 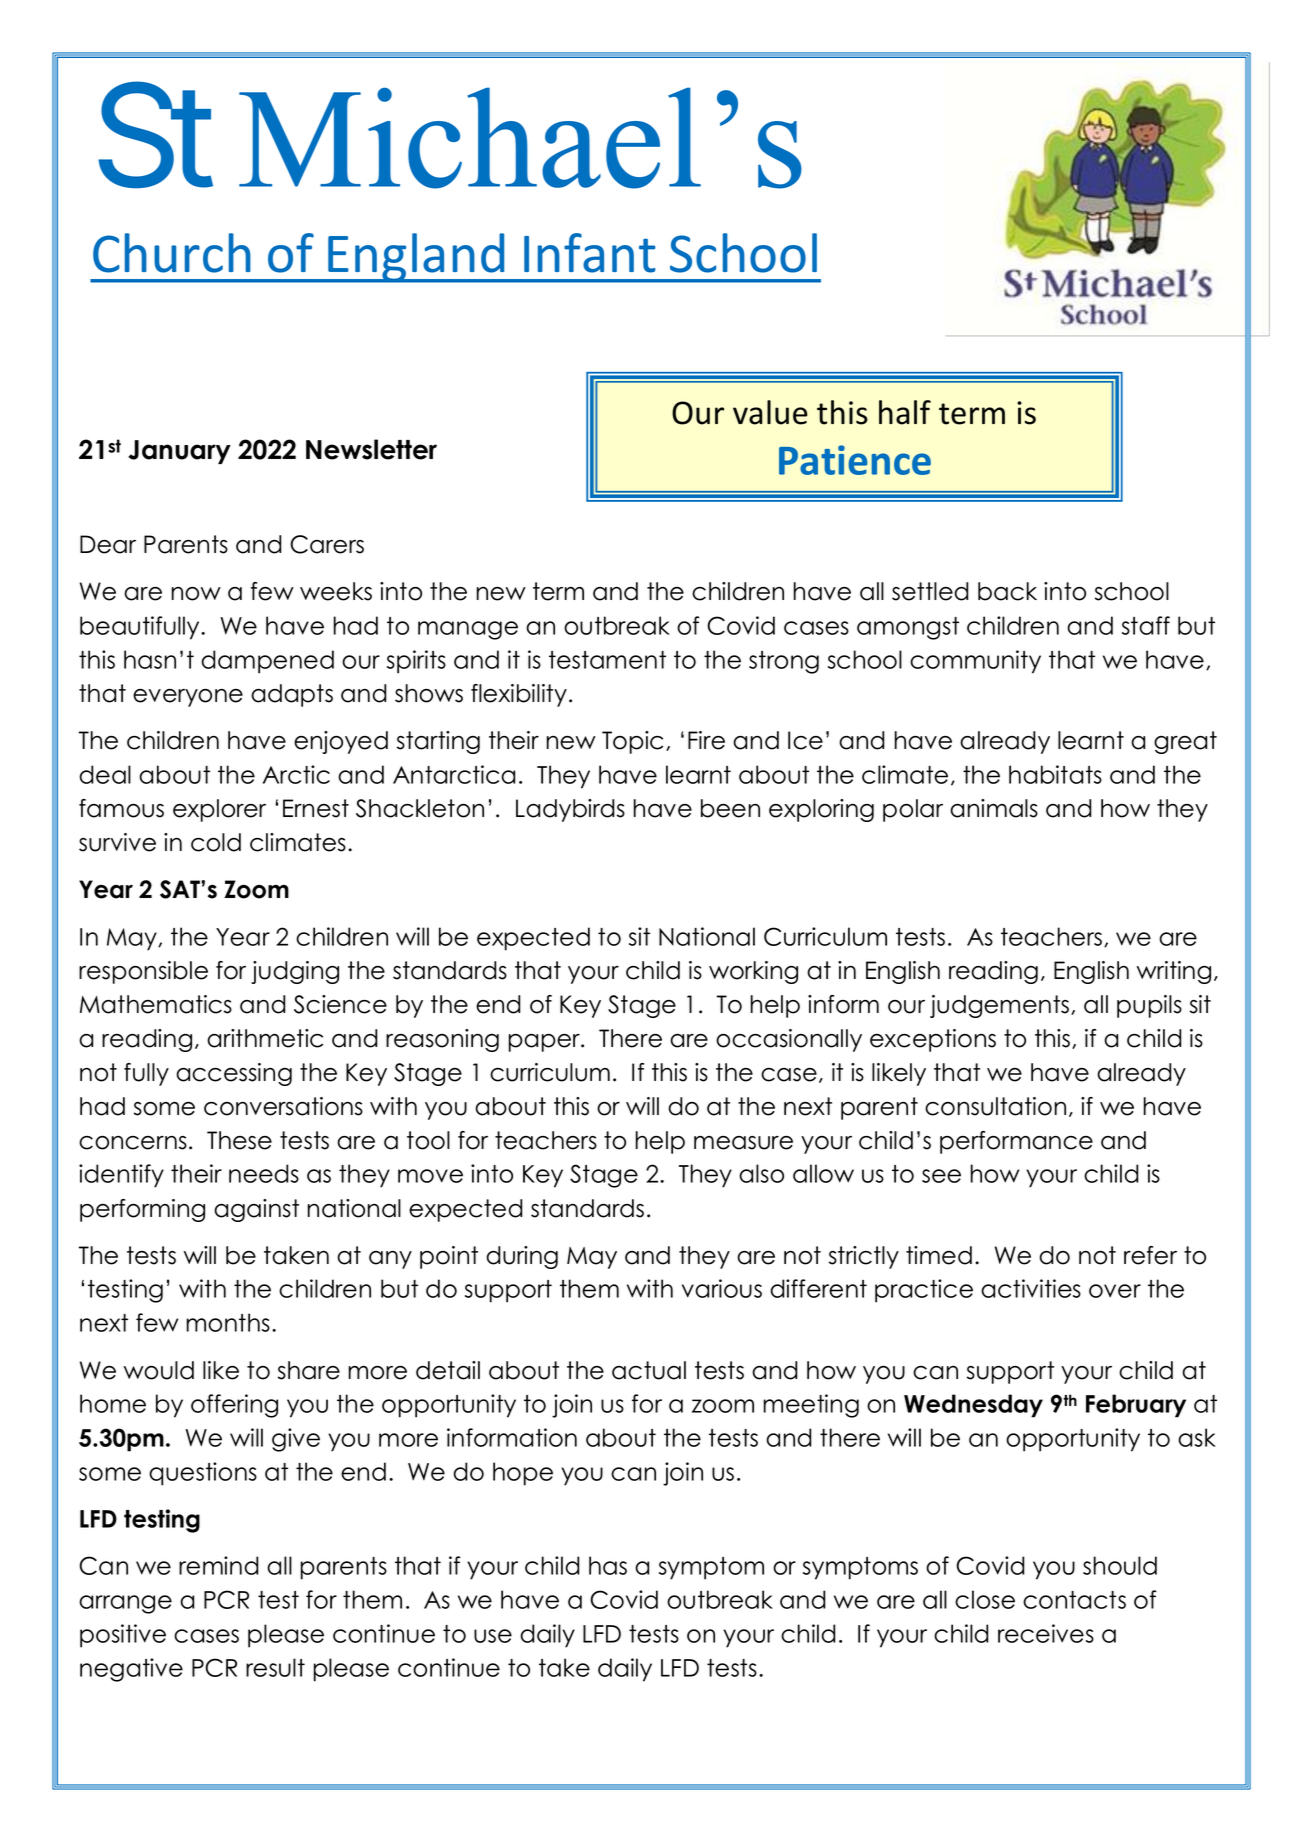 What do you see at coordinates (905, 412) in the screenshot?
I see `half` at bounding box center [905, 412].
